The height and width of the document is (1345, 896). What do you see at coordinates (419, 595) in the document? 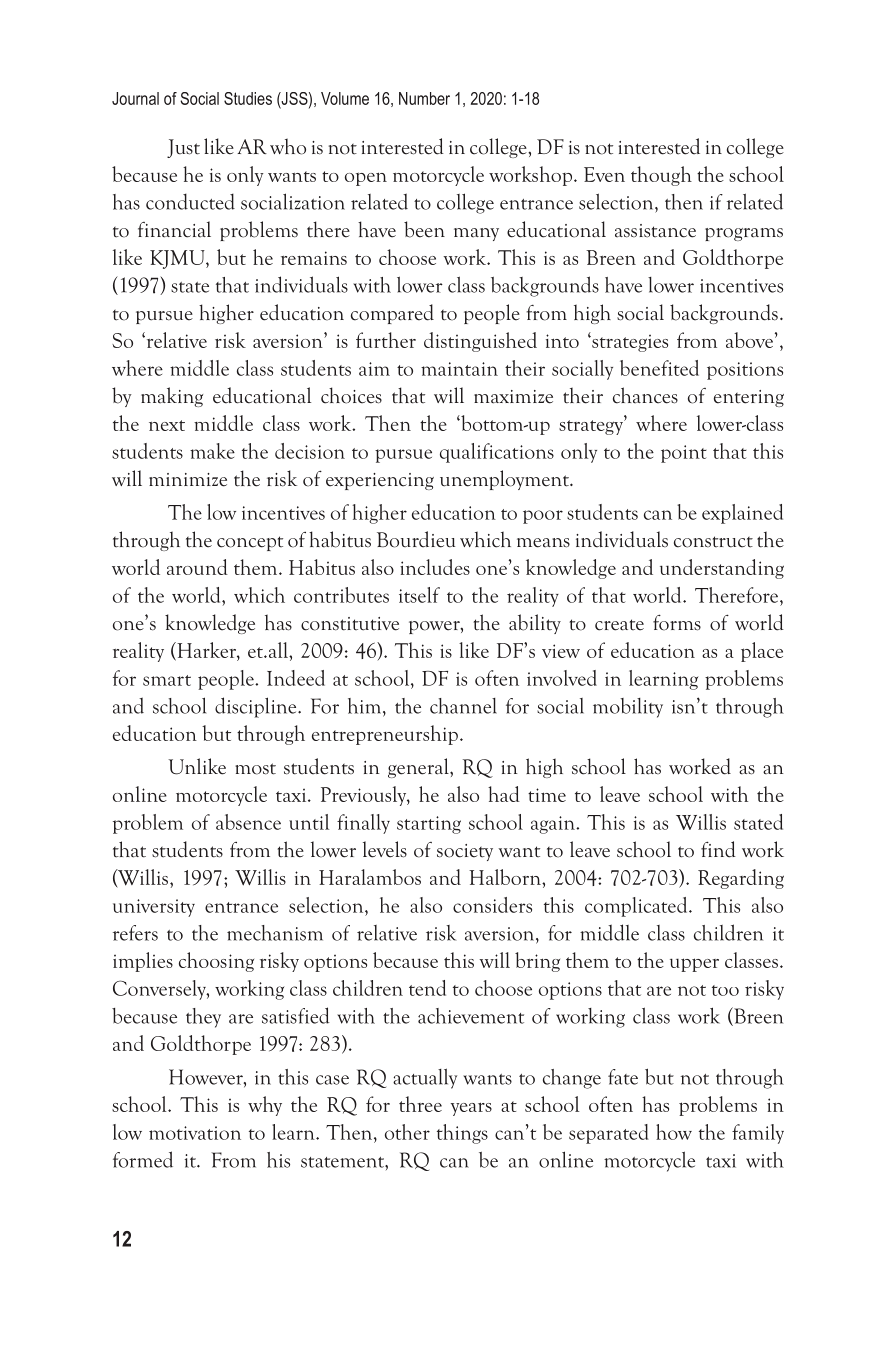
I see `itself` at bounding box center [419, 595].
